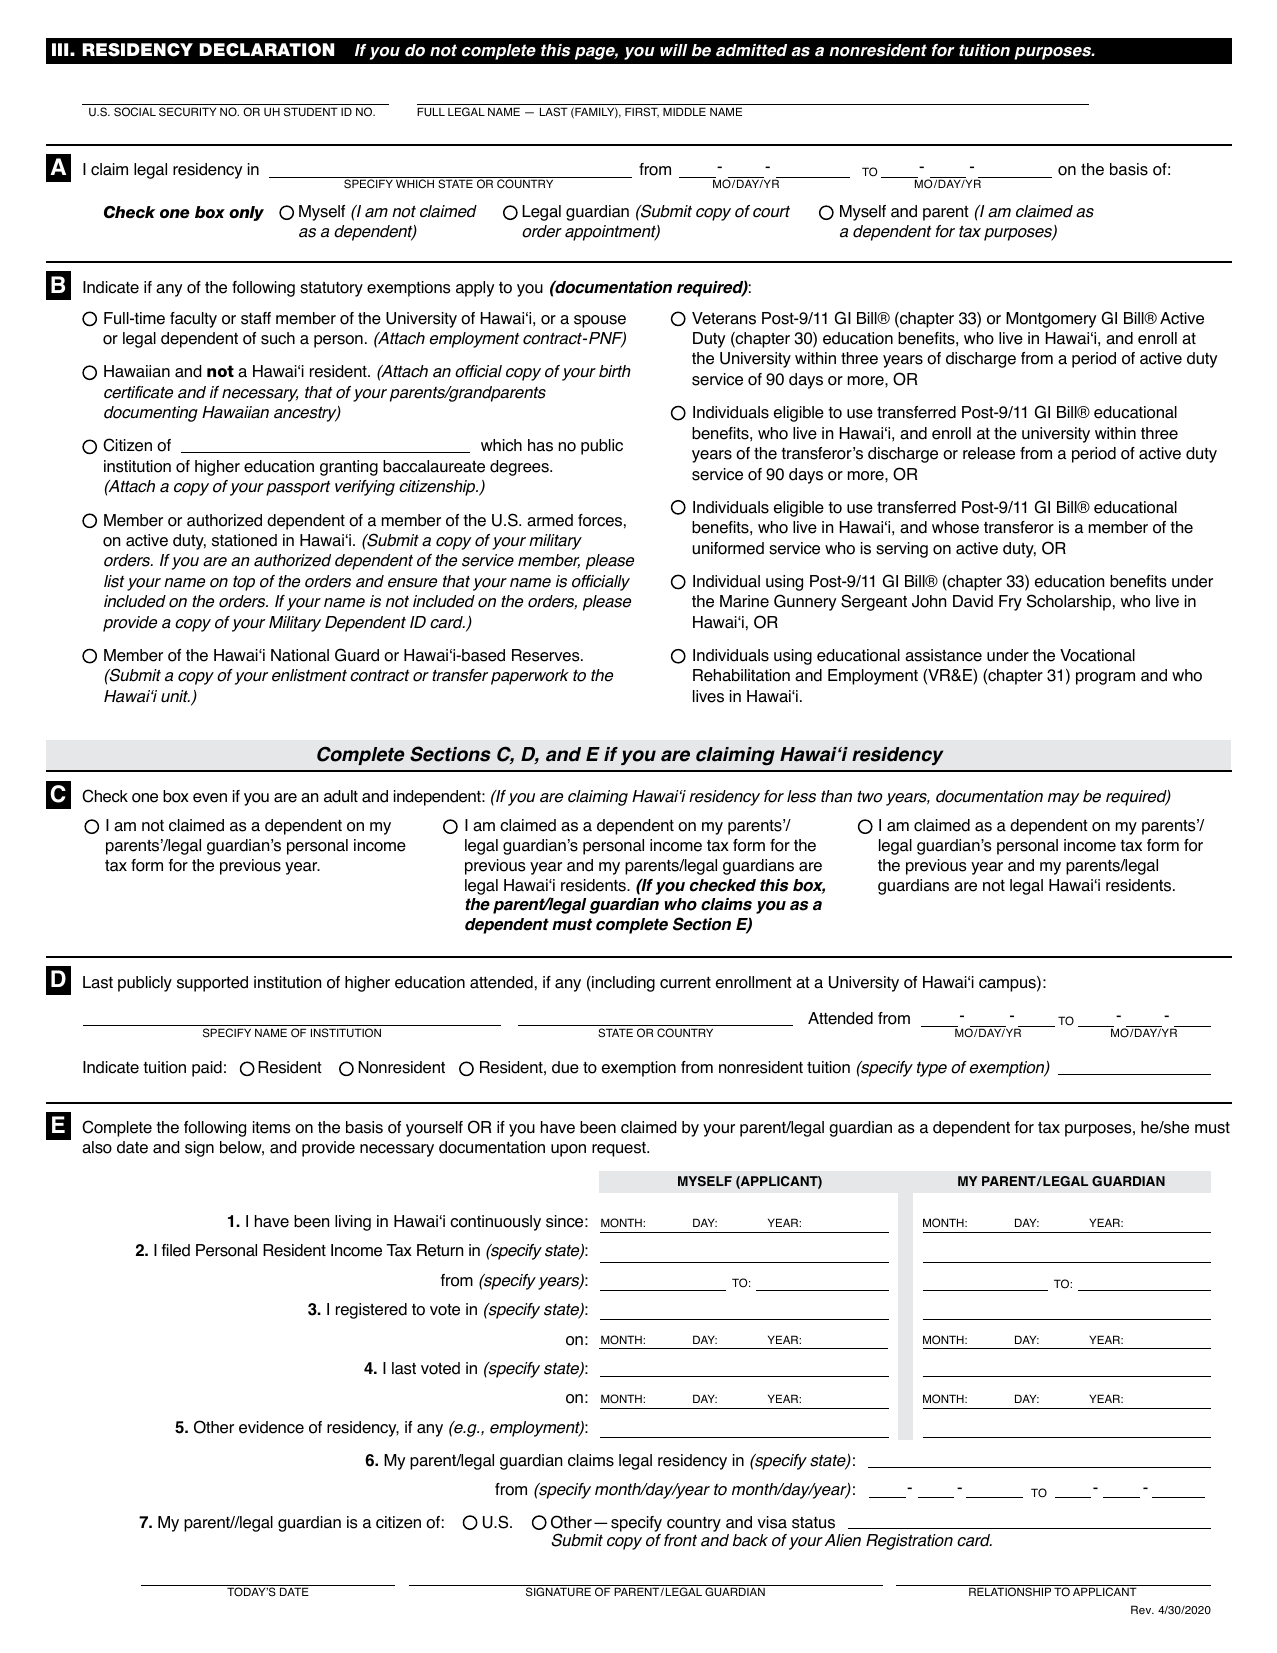 The width and height of the screenshot is (1277, 1653). What do you see at coordinates (530, 677) in the screenshot?
I see `paperwork` at bounding box center [530, 677].
